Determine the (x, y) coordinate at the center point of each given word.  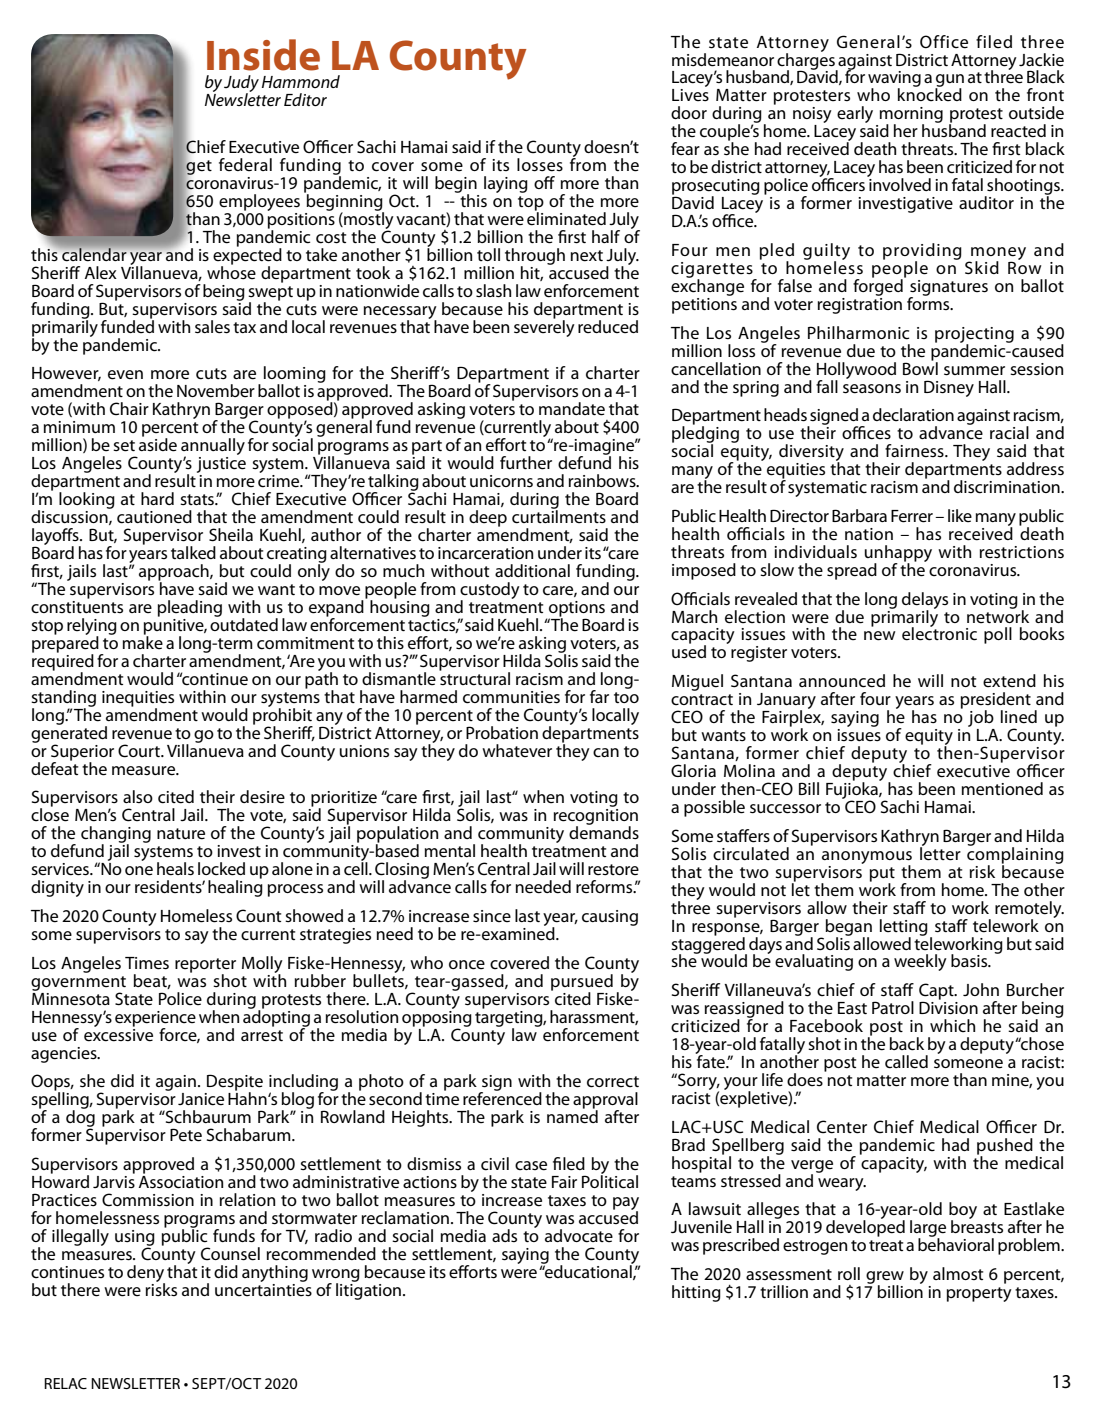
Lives (690, 95)
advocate (579, 1236)
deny (146, 1274)
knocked (930, 94)
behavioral (956, 1244)
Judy (241, 84)
